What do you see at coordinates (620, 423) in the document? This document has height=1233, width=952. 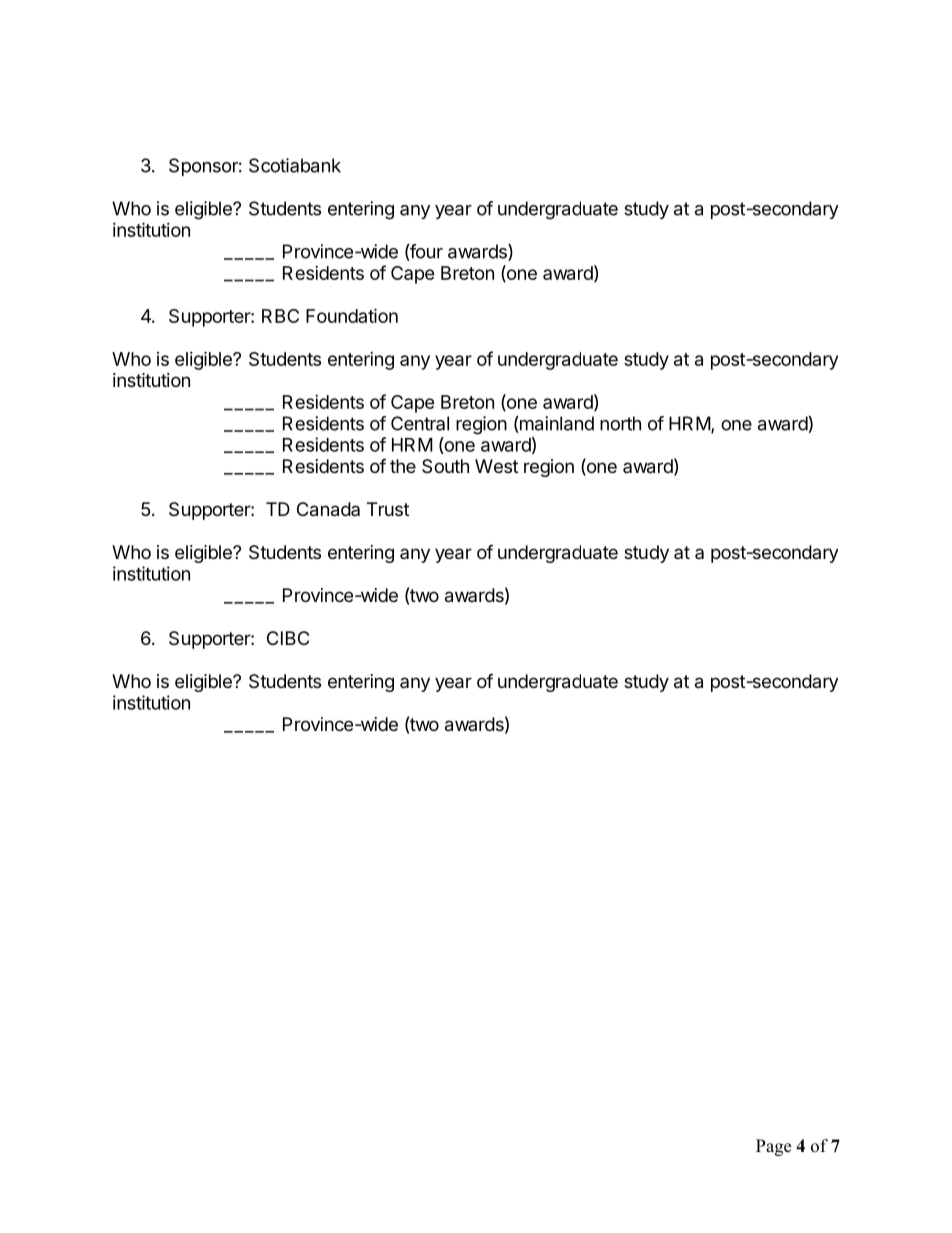 I see `north` at bounding box center [620, 423].
